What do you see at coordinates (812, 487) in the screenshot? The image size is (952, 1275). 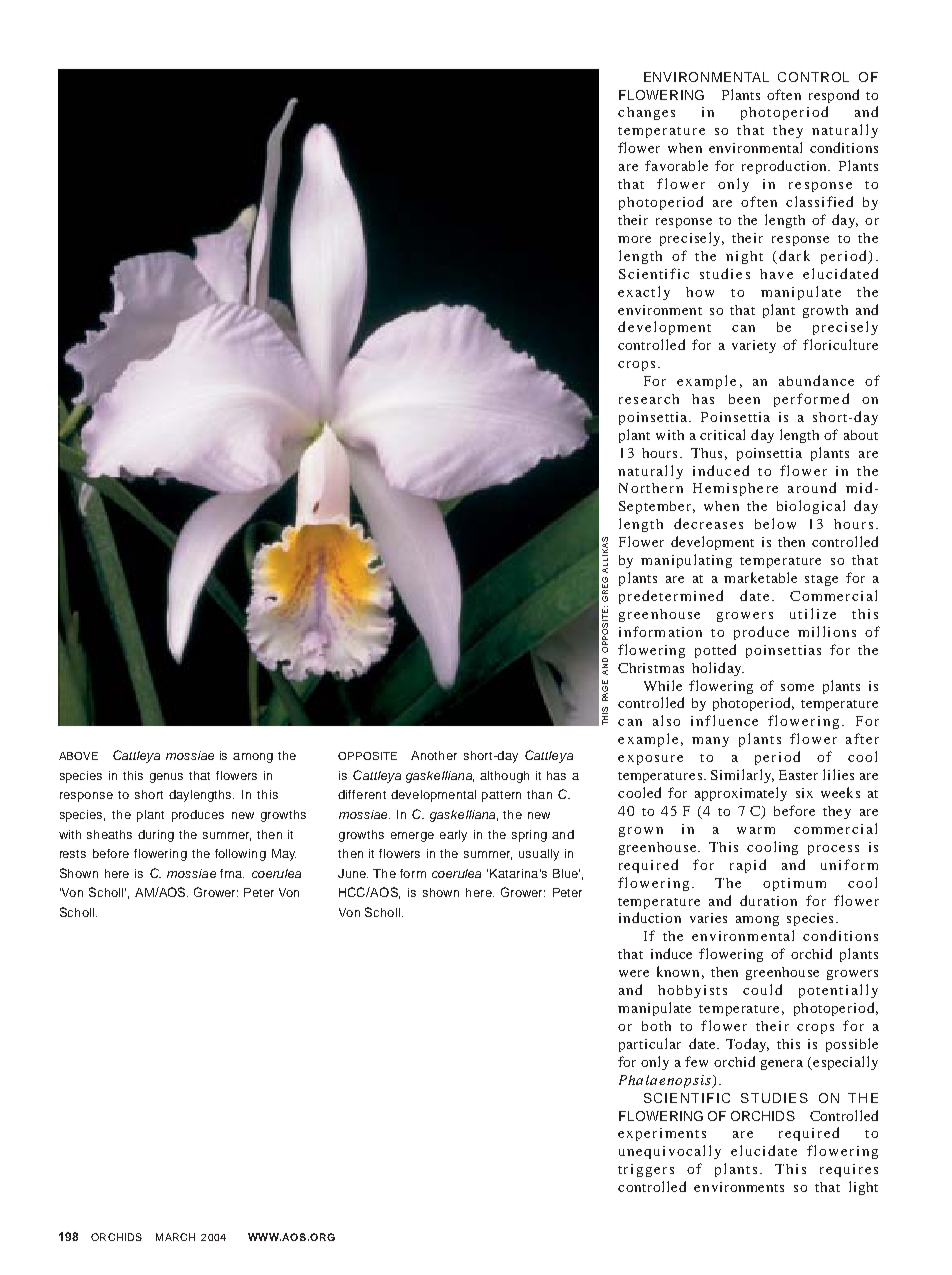 I see `around` at bounding box center [812, 487].
